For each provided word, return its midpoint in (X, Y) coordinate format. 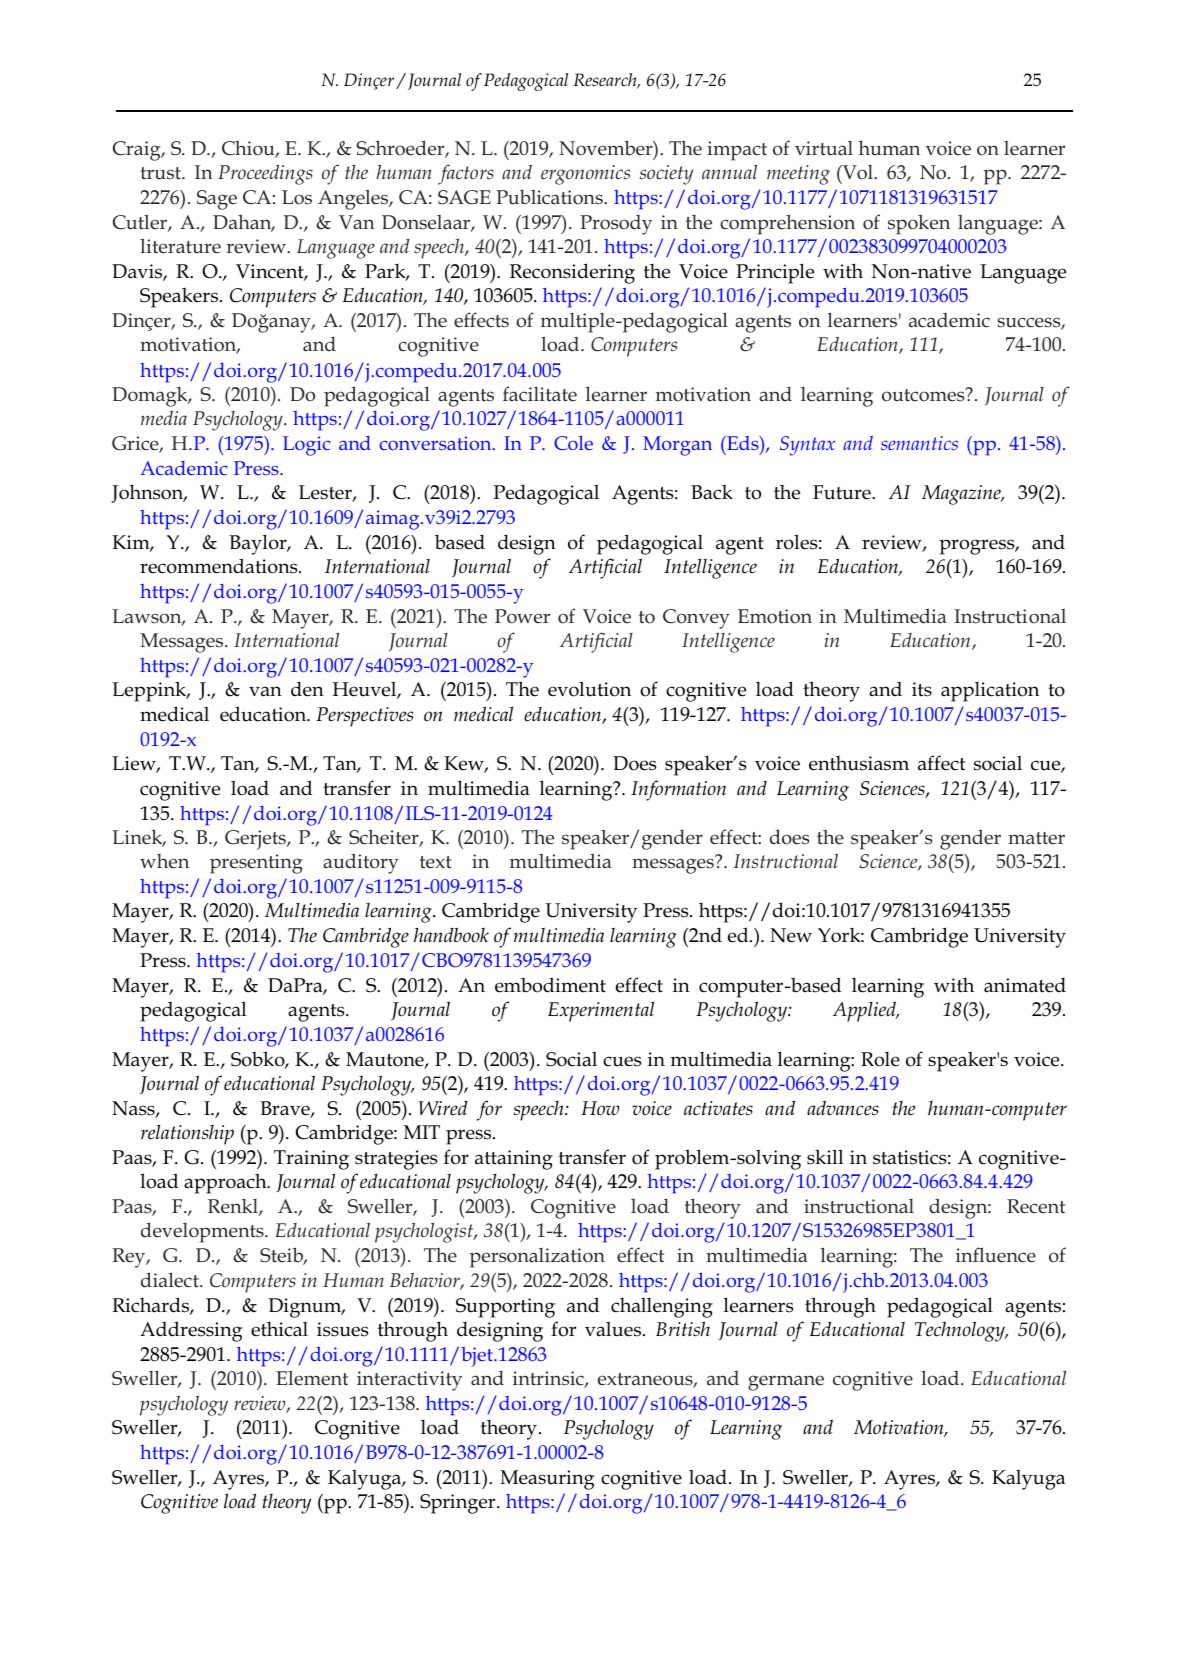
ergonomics (585, 175)
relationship (187, 1134)
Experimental (601, 1011)
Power (522, 616)
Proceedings (265, 175)
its (922, 689)
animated (1025, 985)
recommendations (220, 566)
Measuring (547, 1480)
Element (312, 1378)
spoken (919, 224)
